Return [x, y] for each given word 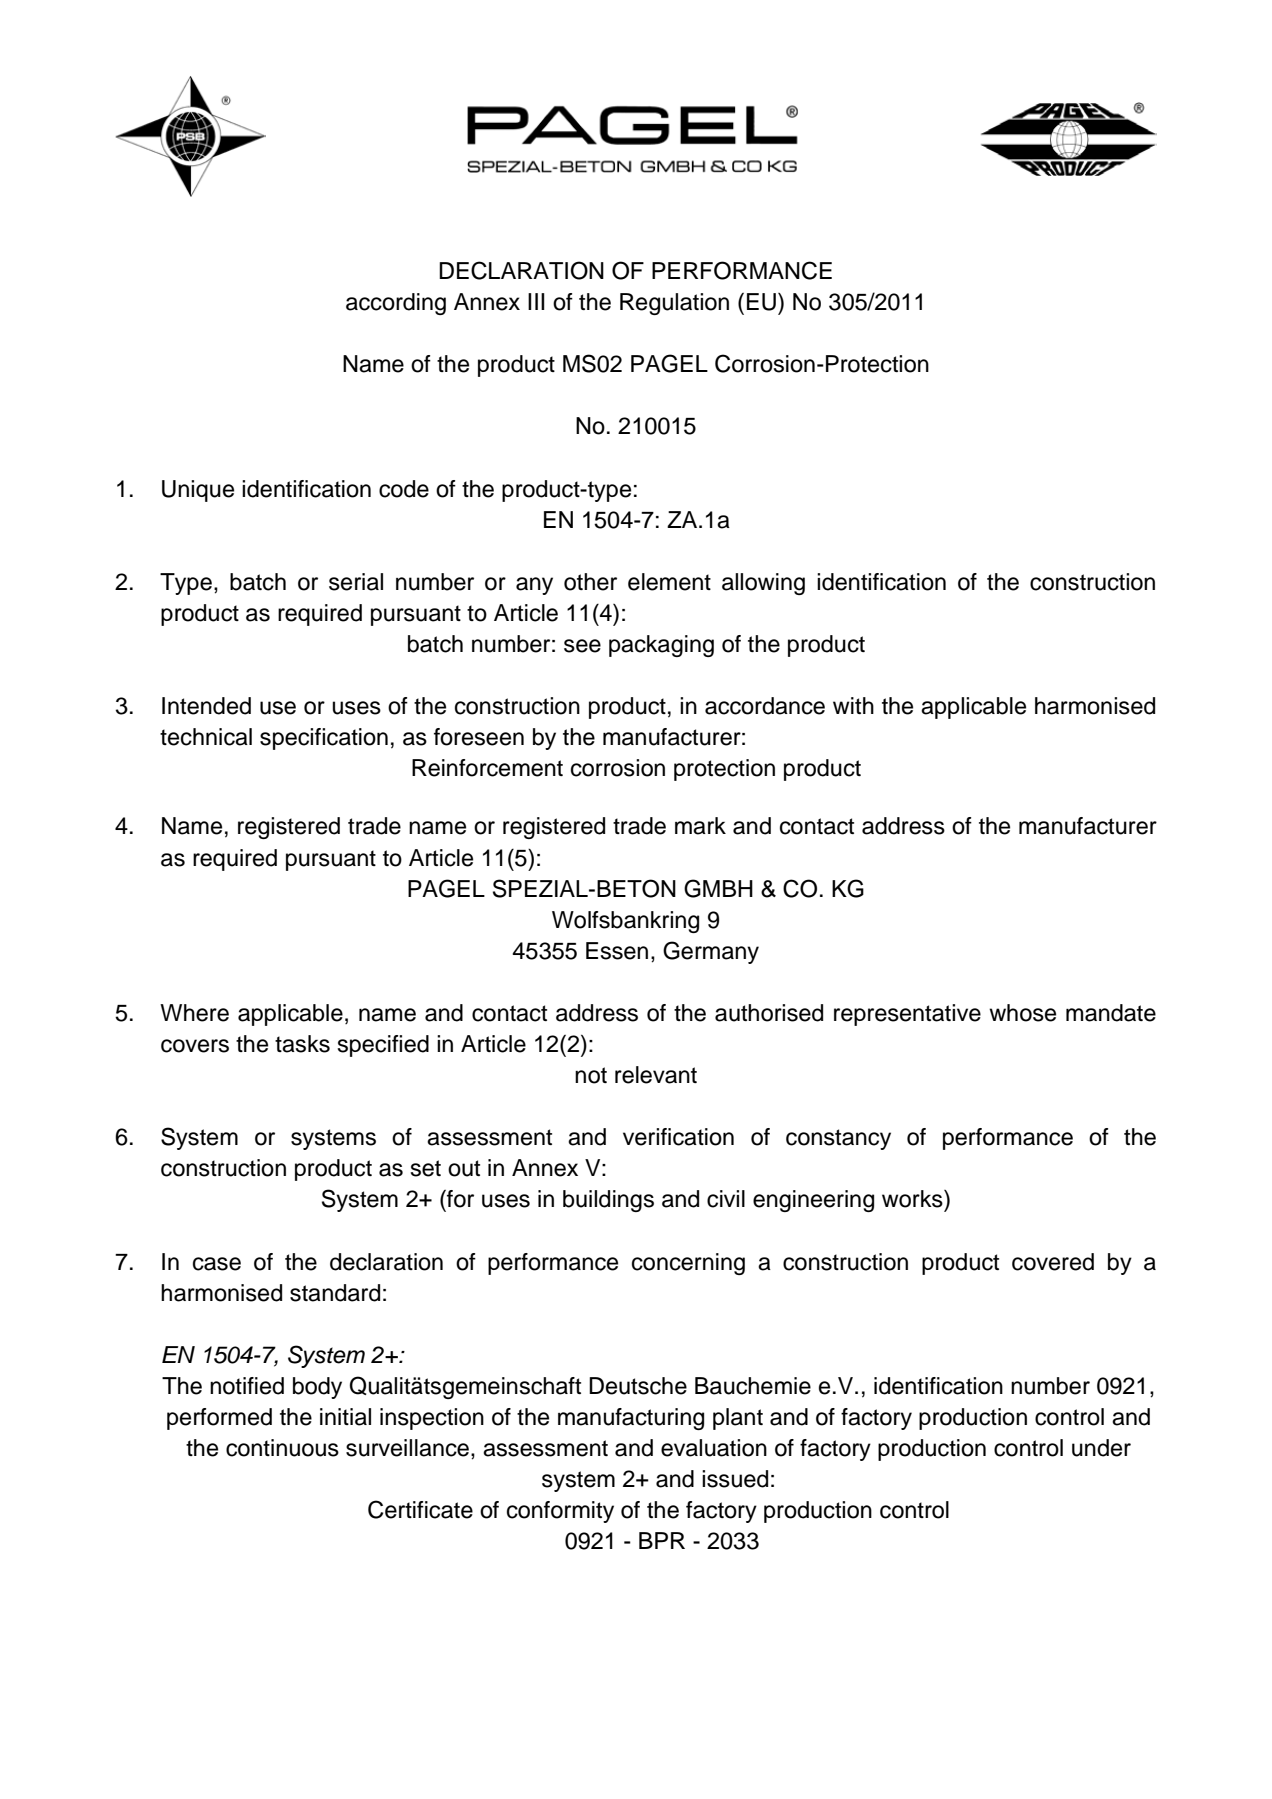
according [396, 304]
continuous [282, 1448]
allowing [763, 584]
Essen [617, 951]
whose [1022, 1013]
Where [194, 1013]
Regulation [674, 304]
